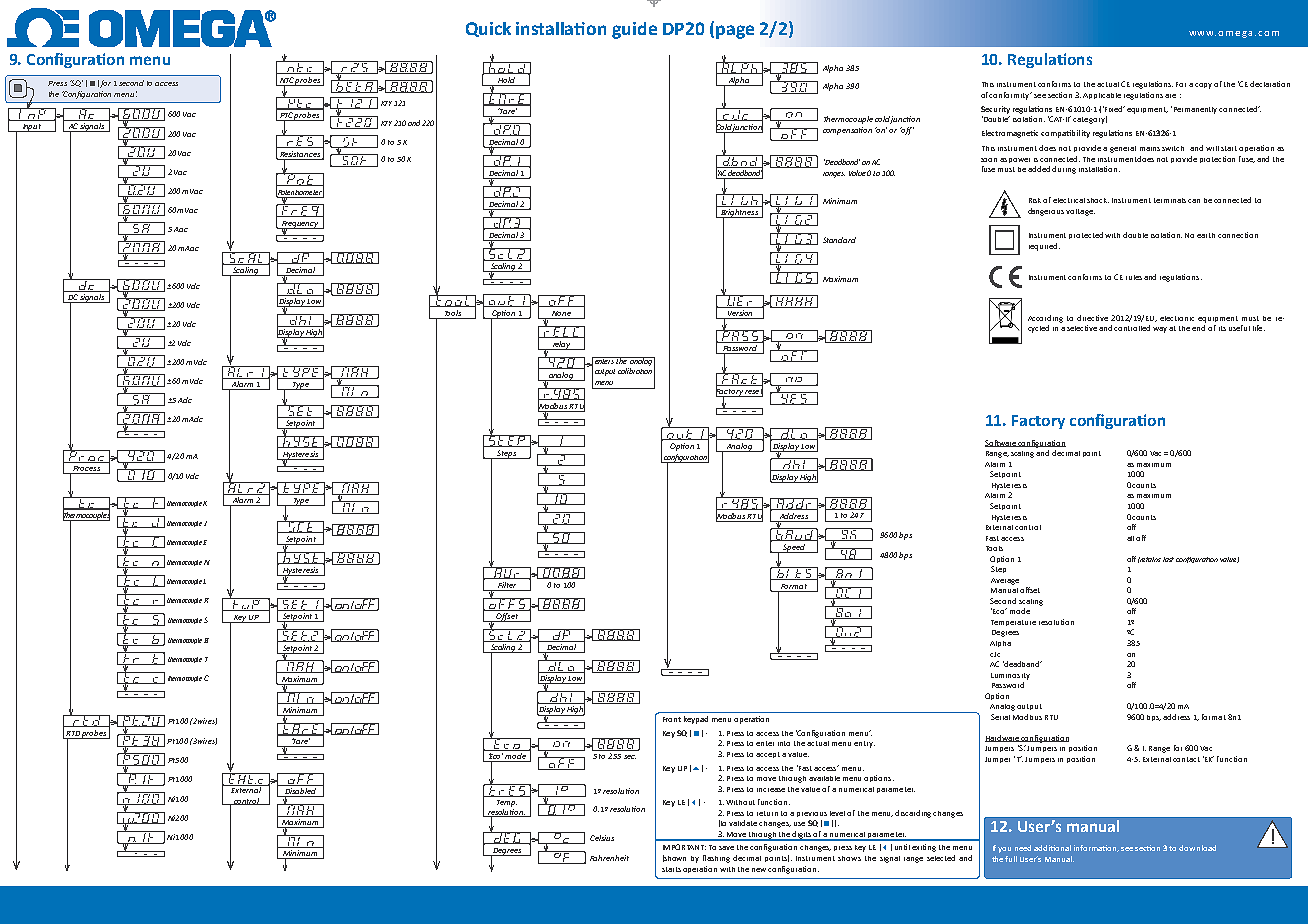  I want to click on Celsius, so click(602, 838).
